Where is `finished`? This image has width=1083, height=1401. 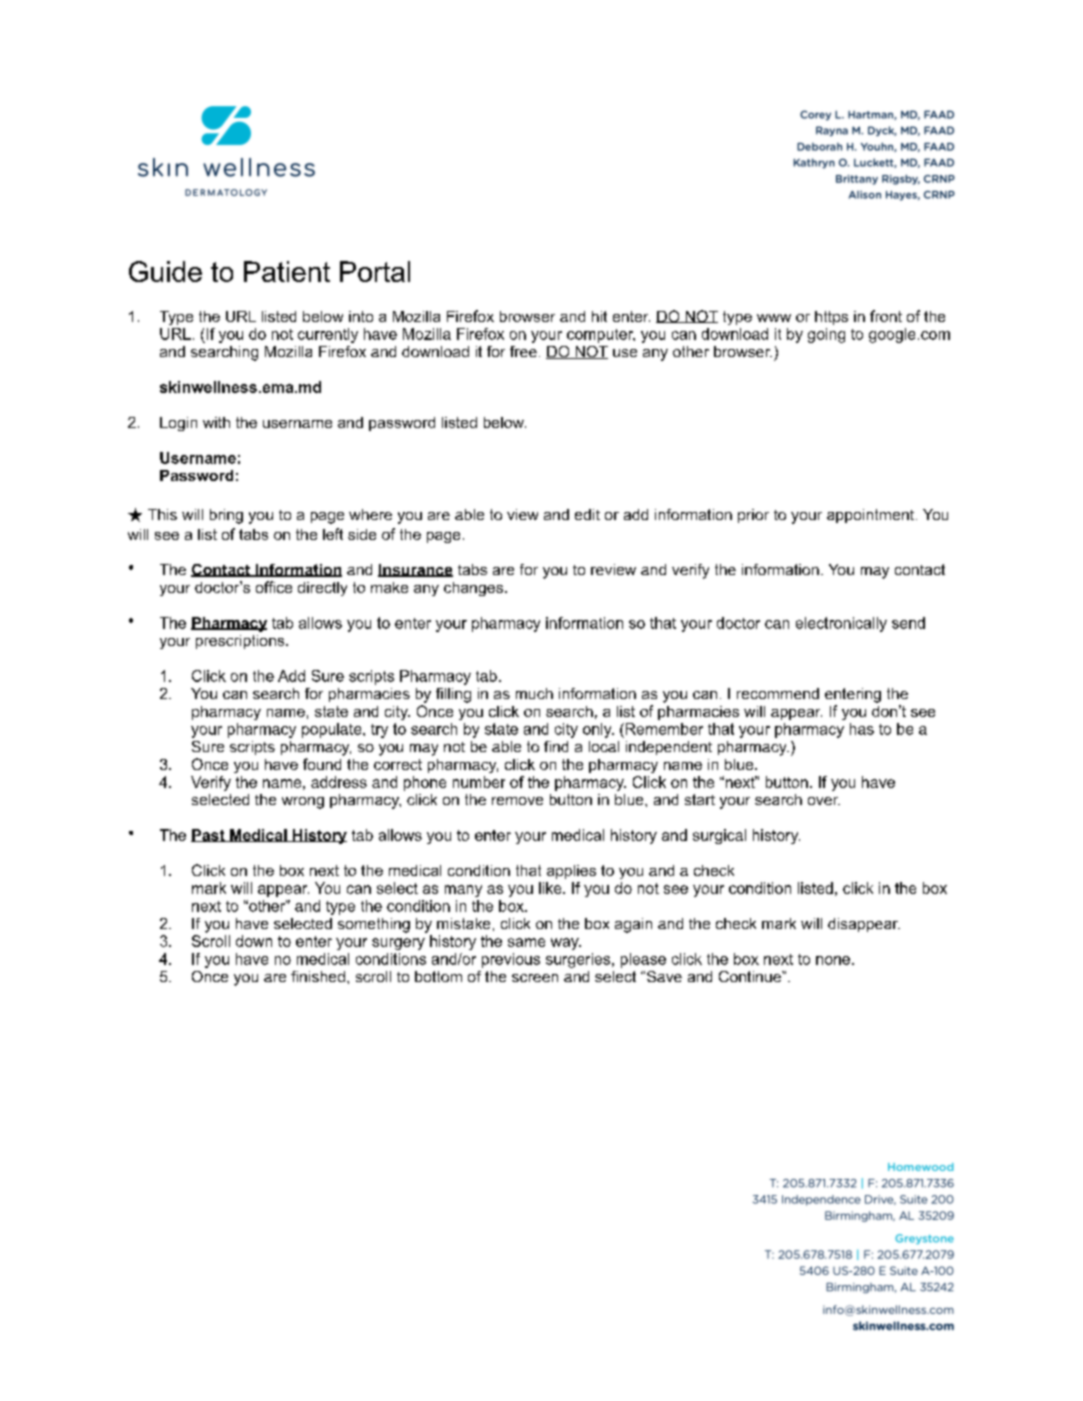 finished is located at coordinates (318, 976).
